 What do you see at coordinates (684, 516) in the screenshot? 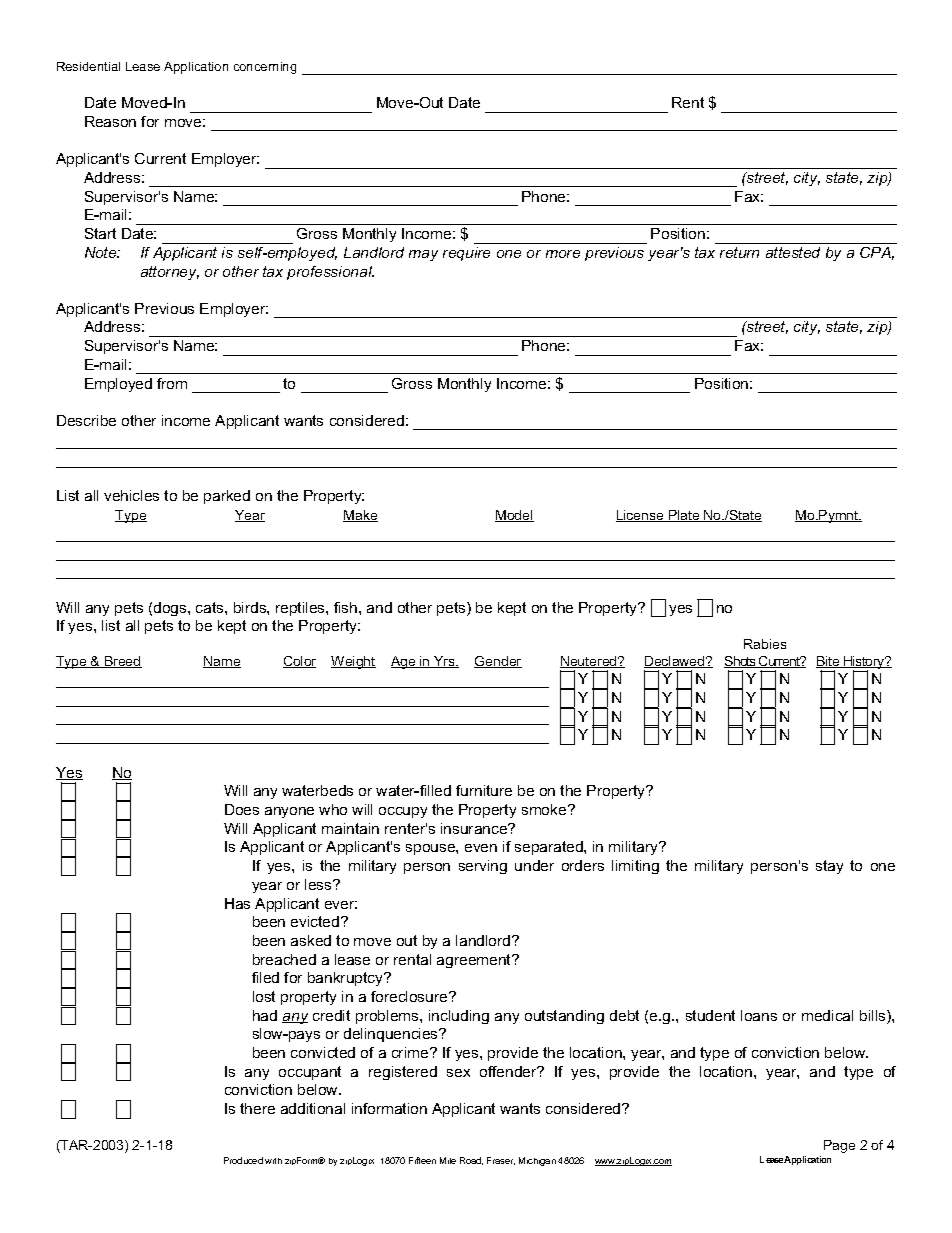
I see `Plate` at bounding box center [684, 516].
